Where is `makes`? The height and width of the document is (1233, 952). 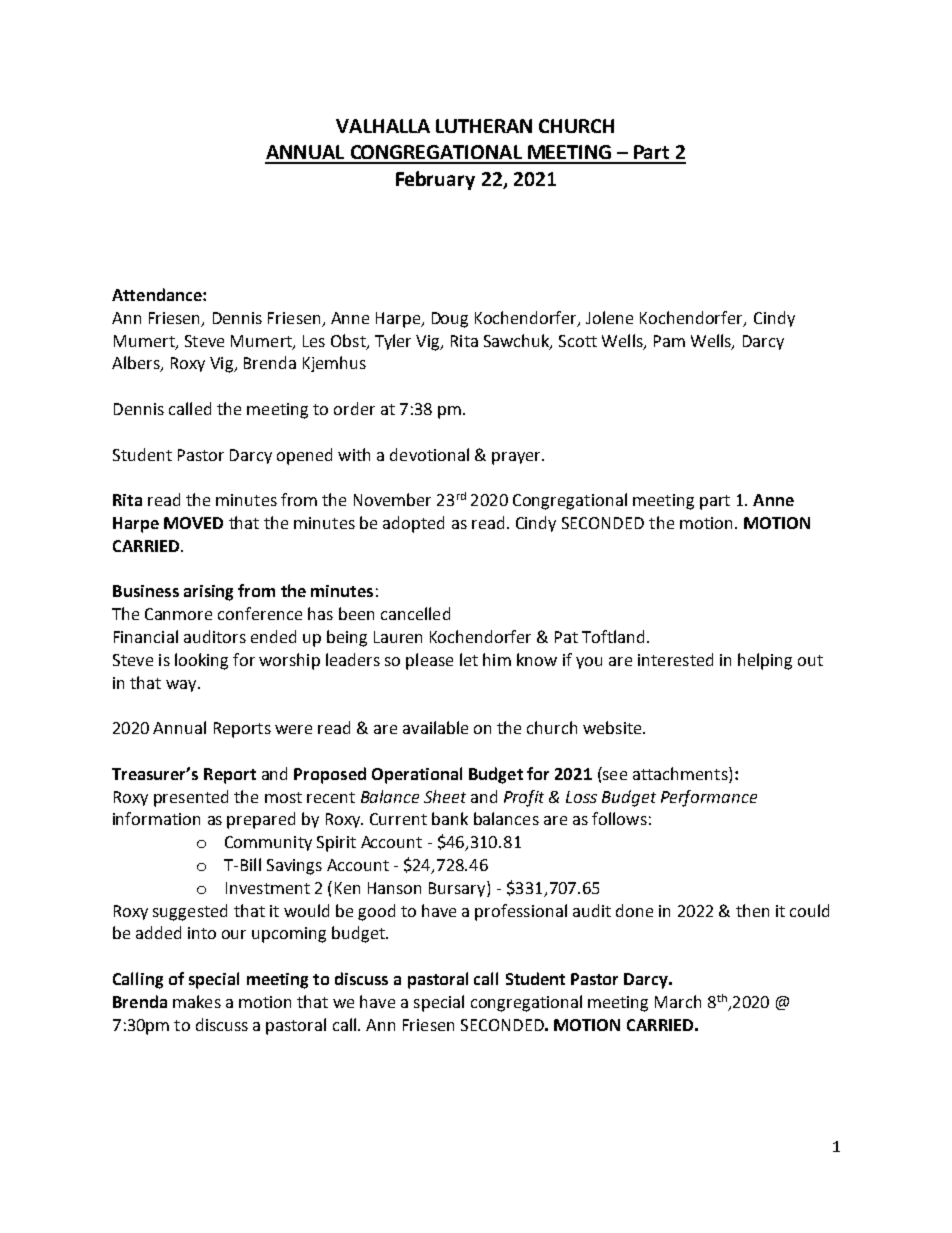 makes is located at coordinates (197, 1001).
